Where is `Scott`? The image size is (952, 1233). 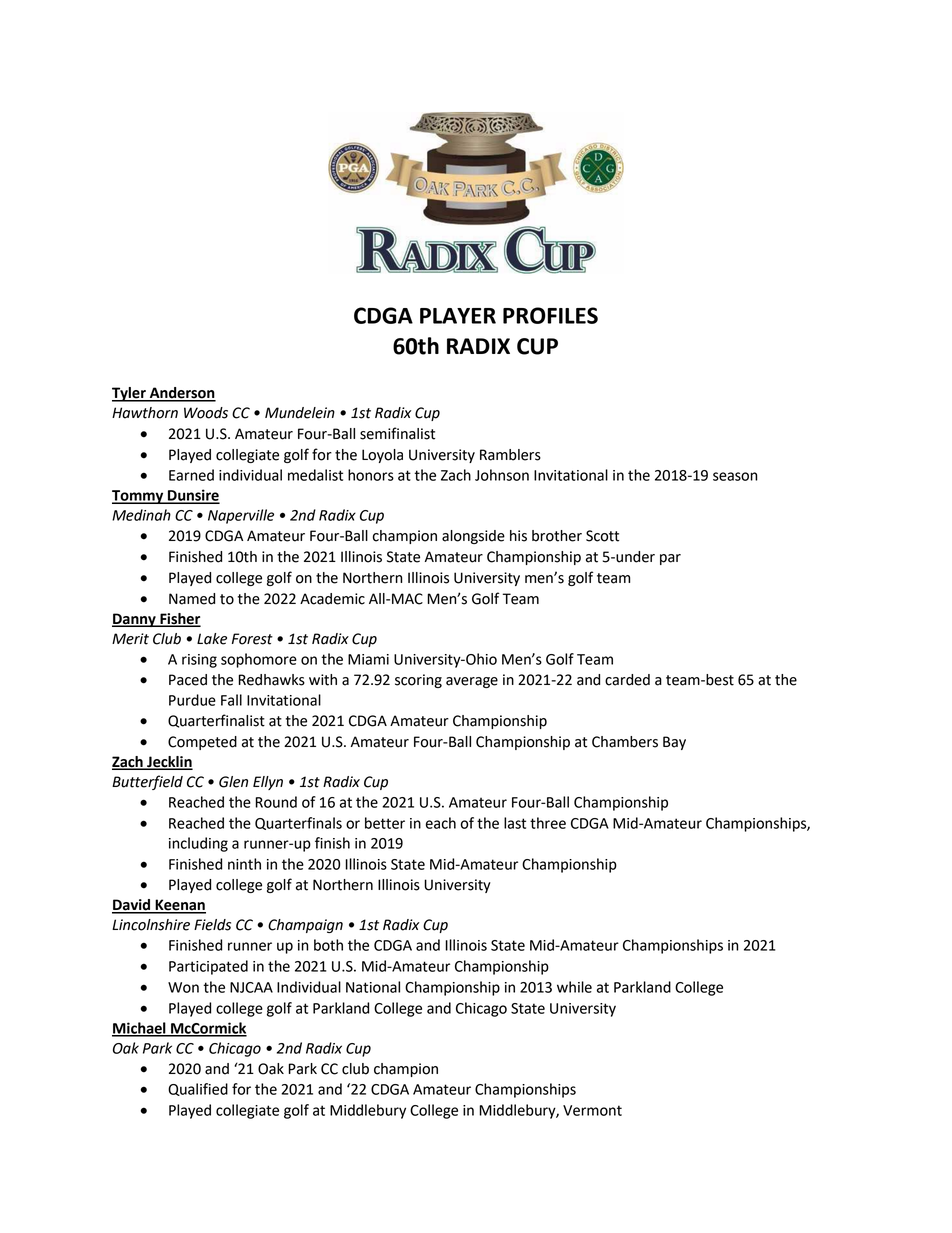 Scott is located at coordinates (602, 536).
